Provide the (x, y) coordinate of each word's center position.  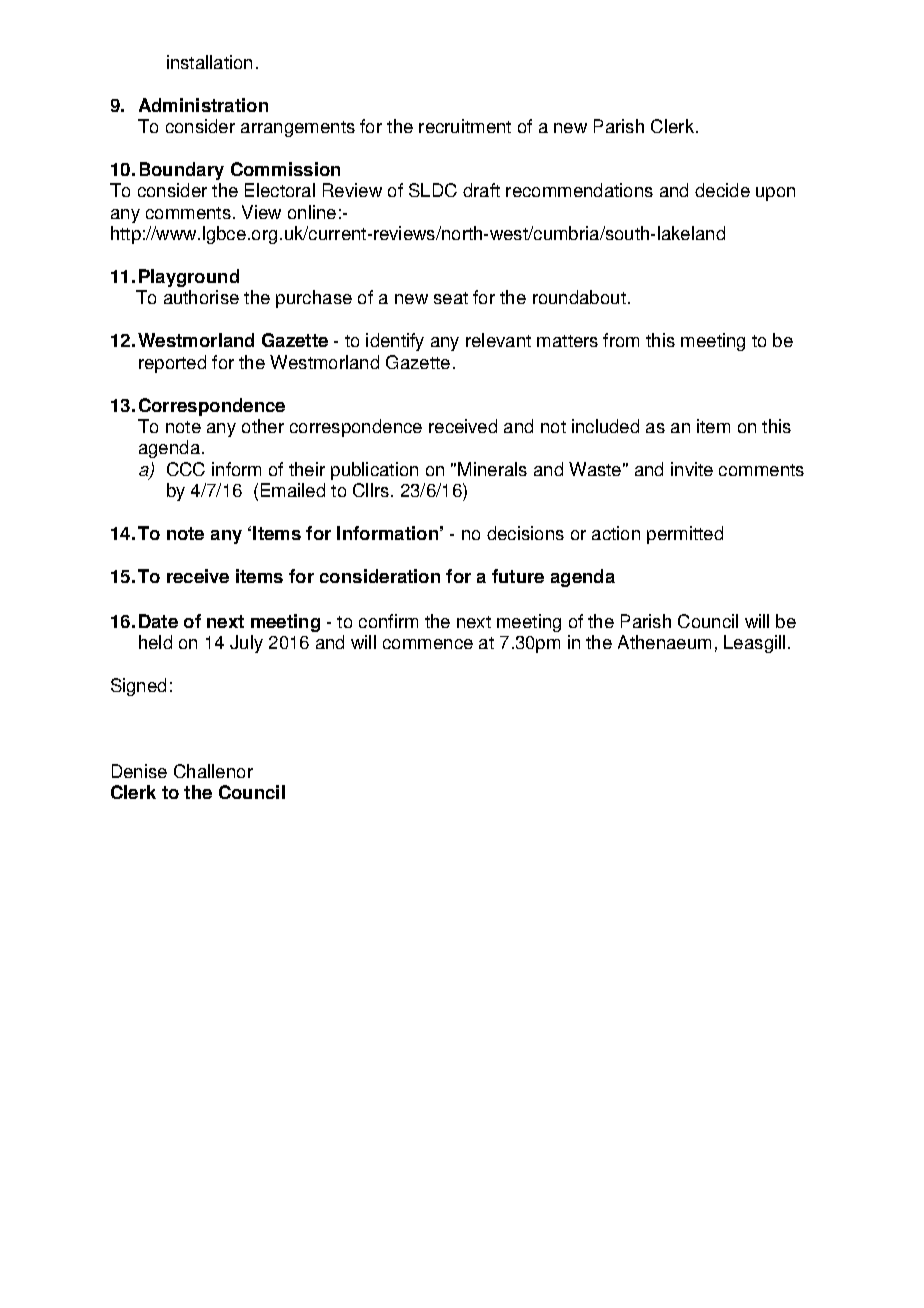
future (518, 576)
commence (428, 644)
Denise (139, 771)
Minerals (492, 469)
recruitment (465, 126)
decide (722, 190)
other (263, 426)
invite (692, 469)
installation (209, 62)
